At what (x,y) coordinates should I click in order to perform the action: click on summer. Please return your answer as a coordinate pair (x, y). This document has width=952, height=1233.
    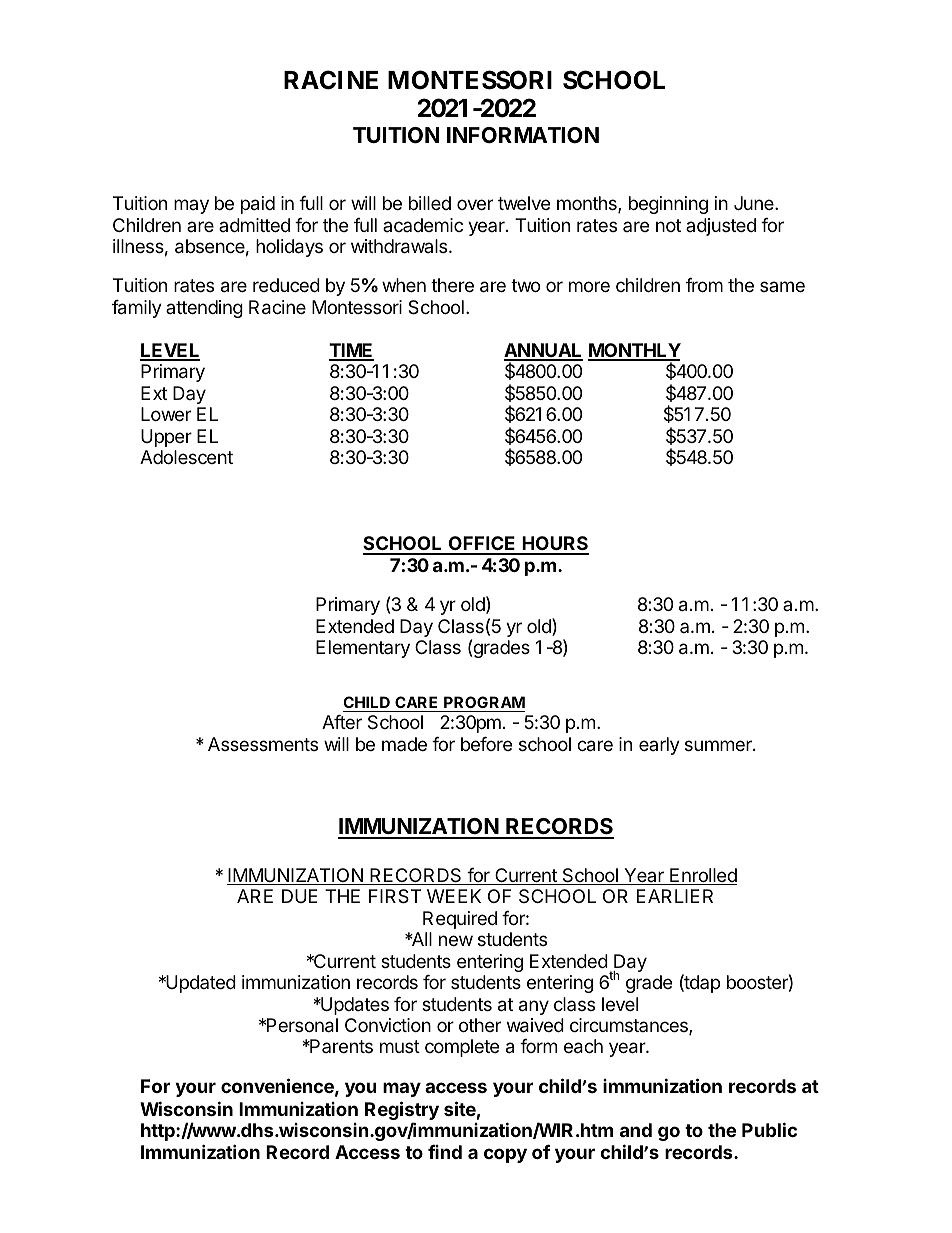
    Looking at the image, I should click on (719, 745).
